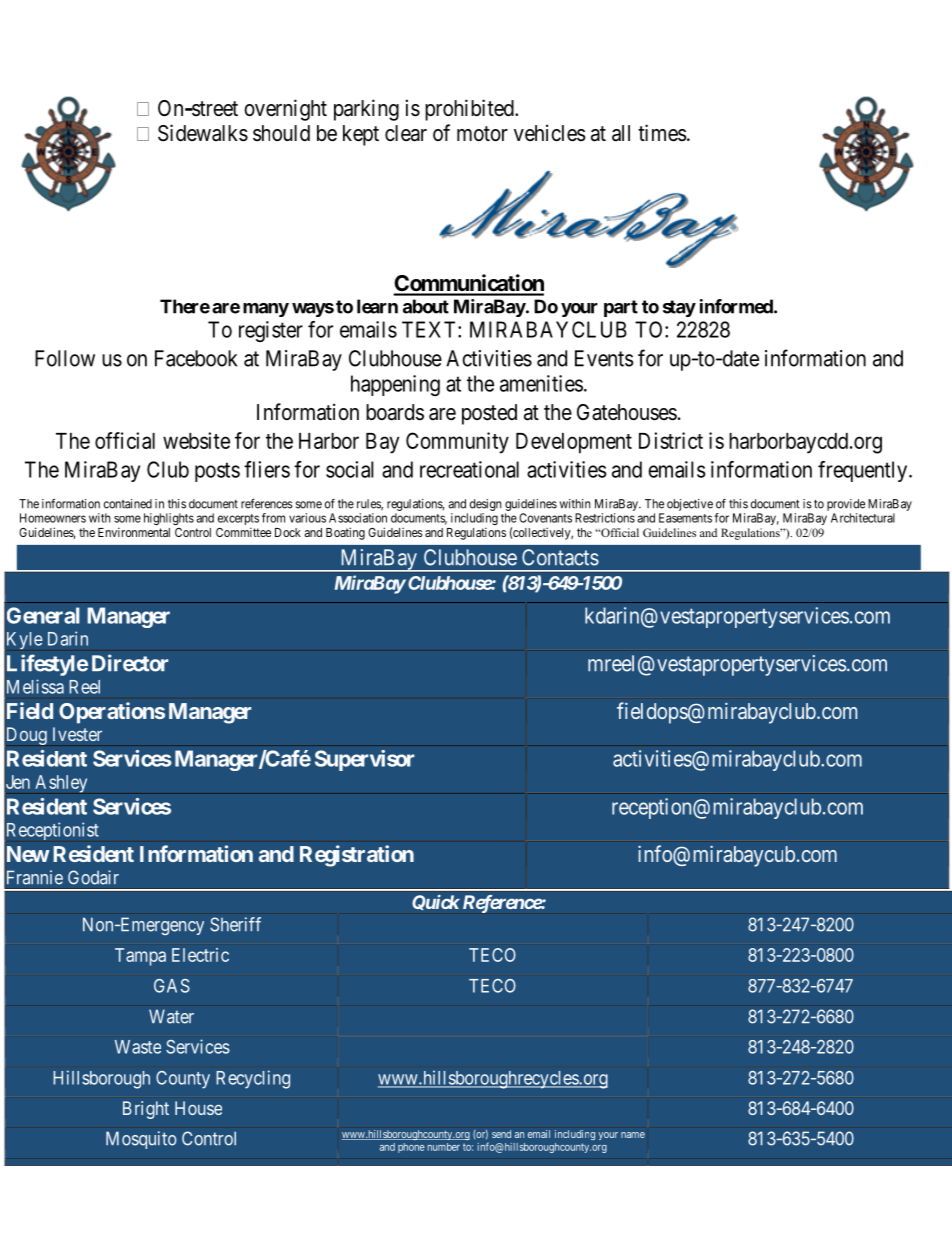 This page has height=1233, width=952. Describe the element at coordinates (436, 902) in the page. I see `Quick` at that location.
